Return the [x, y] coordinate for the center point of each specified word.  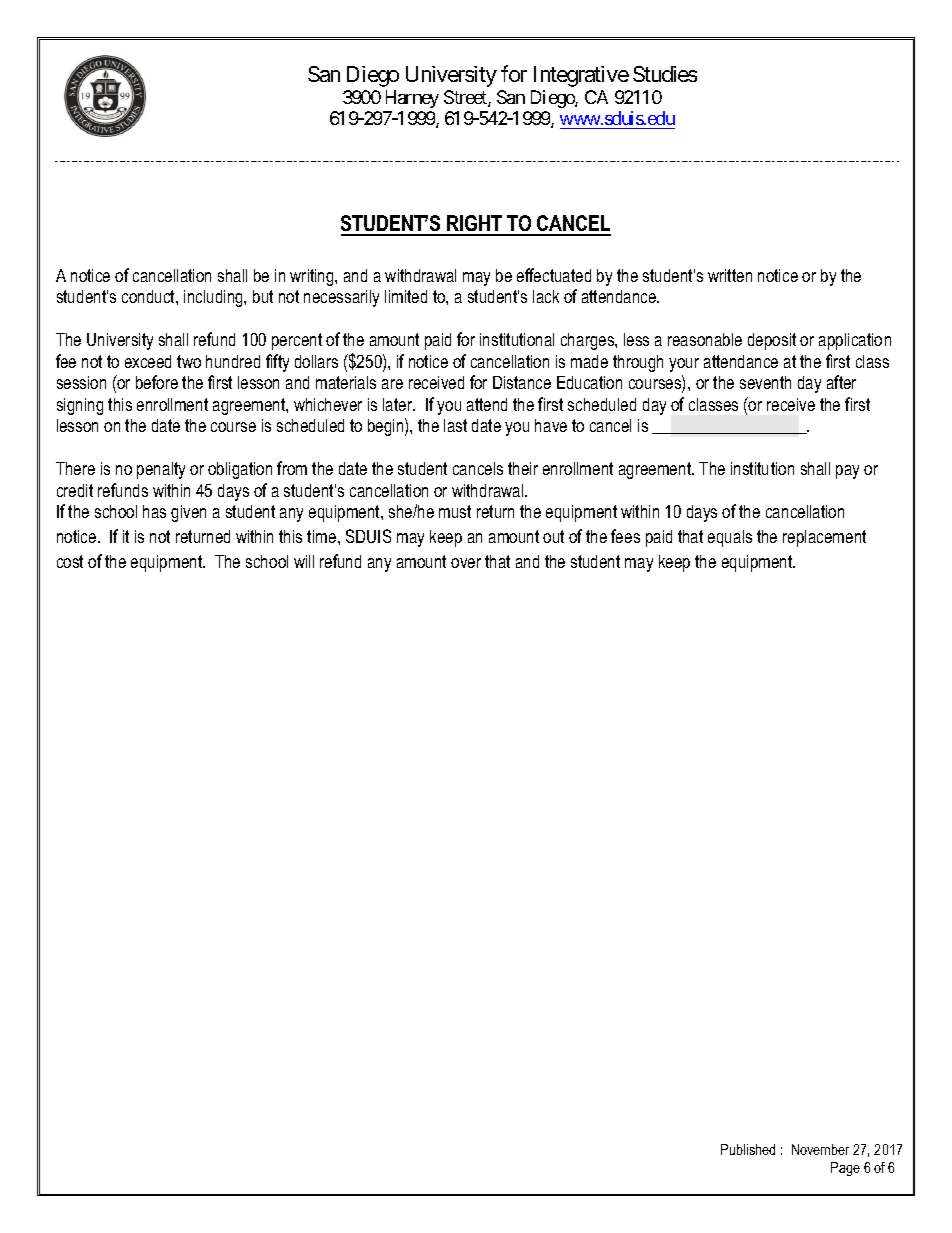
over [466, 563]
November [820, 1149]
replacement [824, 538]
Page [845, 1169]
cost [70, 561]
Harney [412, 99]
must [455, 511]
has [154, 511]
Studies [665, 74]
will [304, 561]
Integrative [581, 76]
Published [748, 1149]
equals [730, 538]
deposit [772, 341]
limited [406, 296]
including [214, 298]
